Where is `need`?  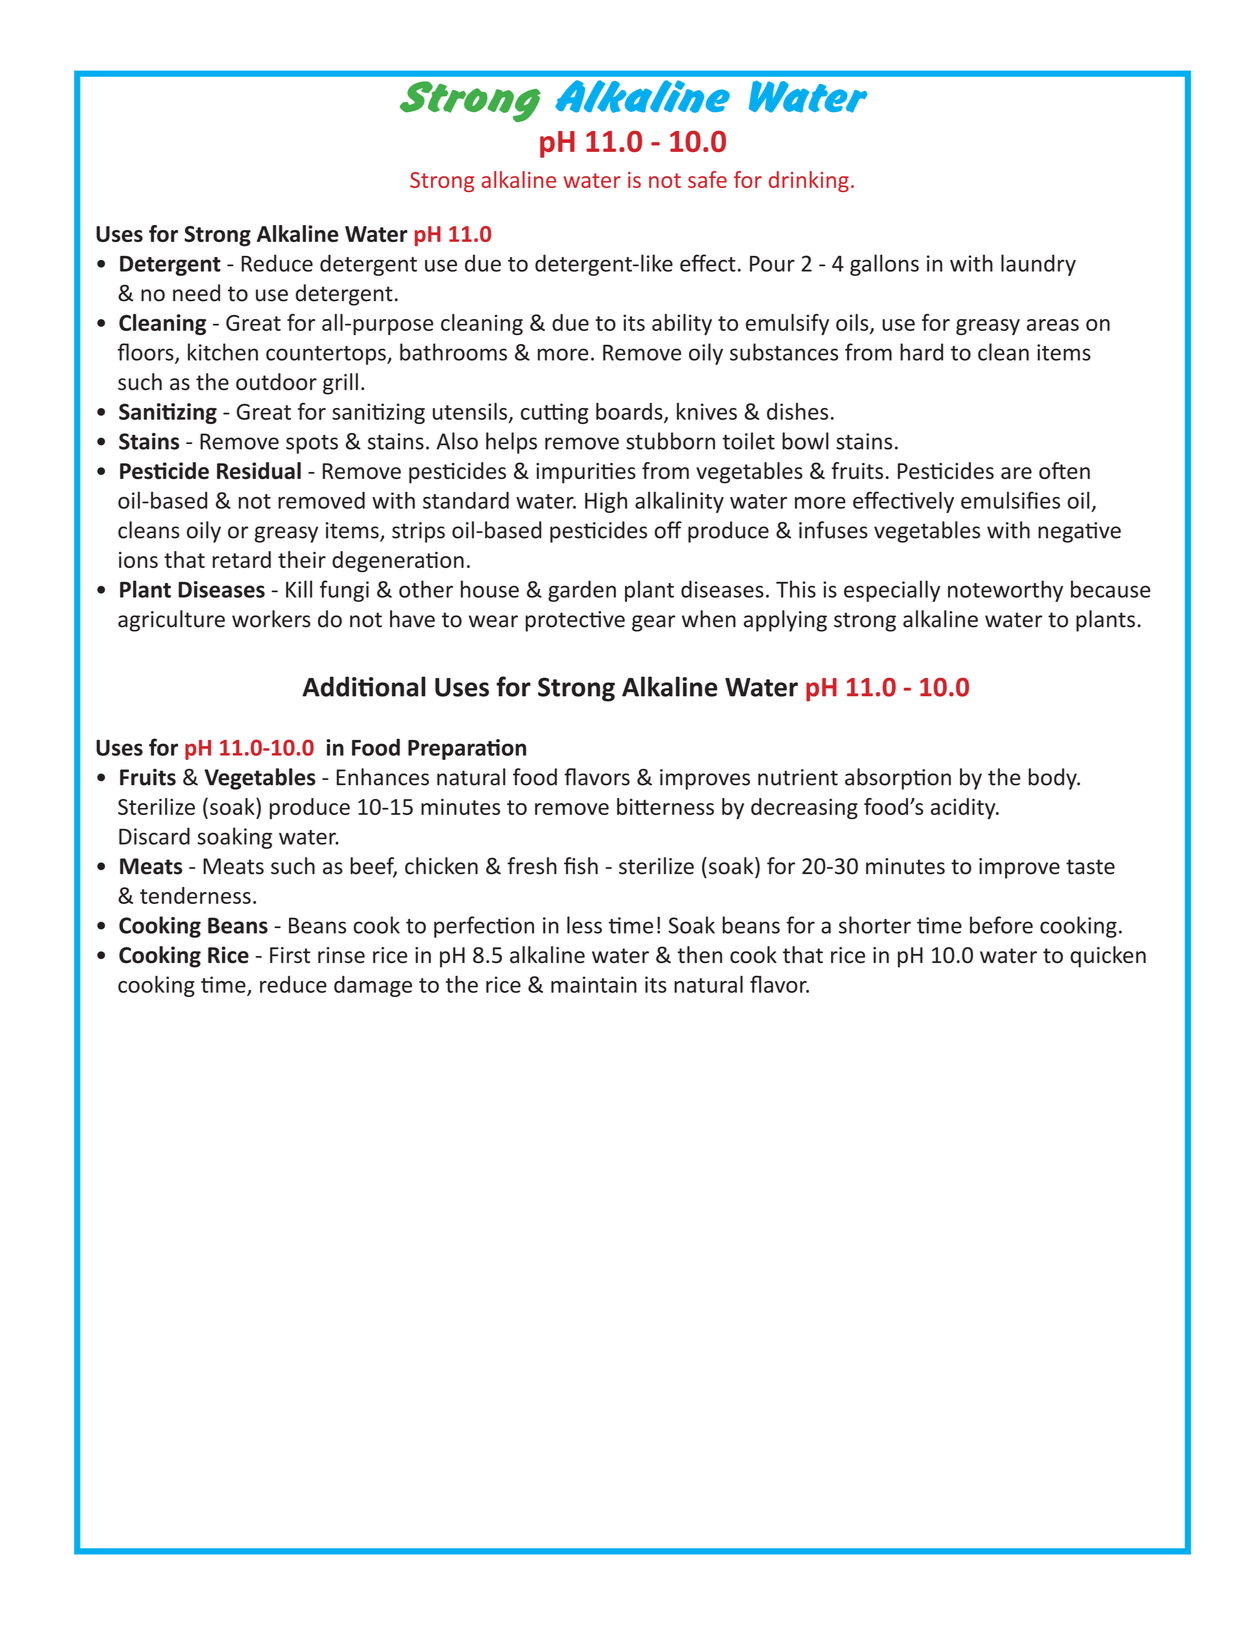
need is located at coordinates (196, 293).
